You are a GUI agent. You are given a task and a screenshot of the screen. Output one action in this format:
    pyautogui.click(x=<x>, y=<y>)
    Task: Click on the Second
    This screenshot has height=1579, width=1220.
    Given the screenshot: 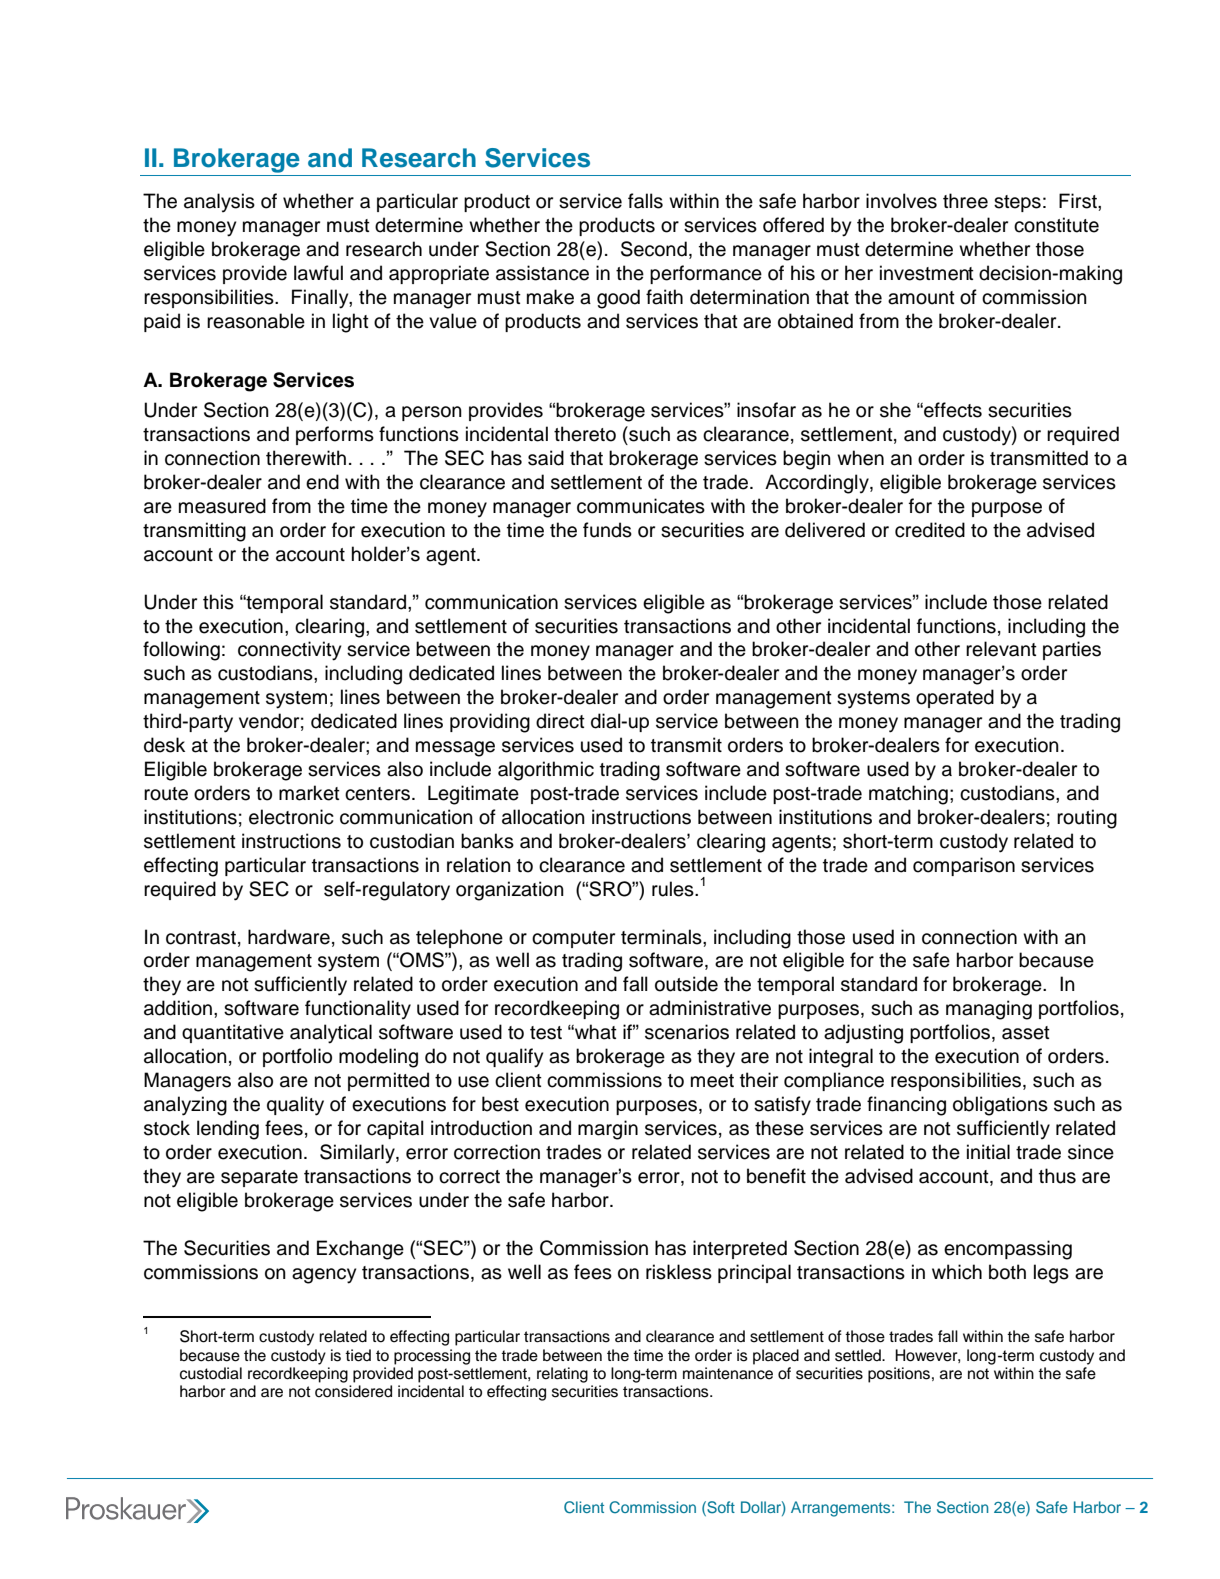 What is the action you would take?
    pyautogui.click(x=654, y=249)
